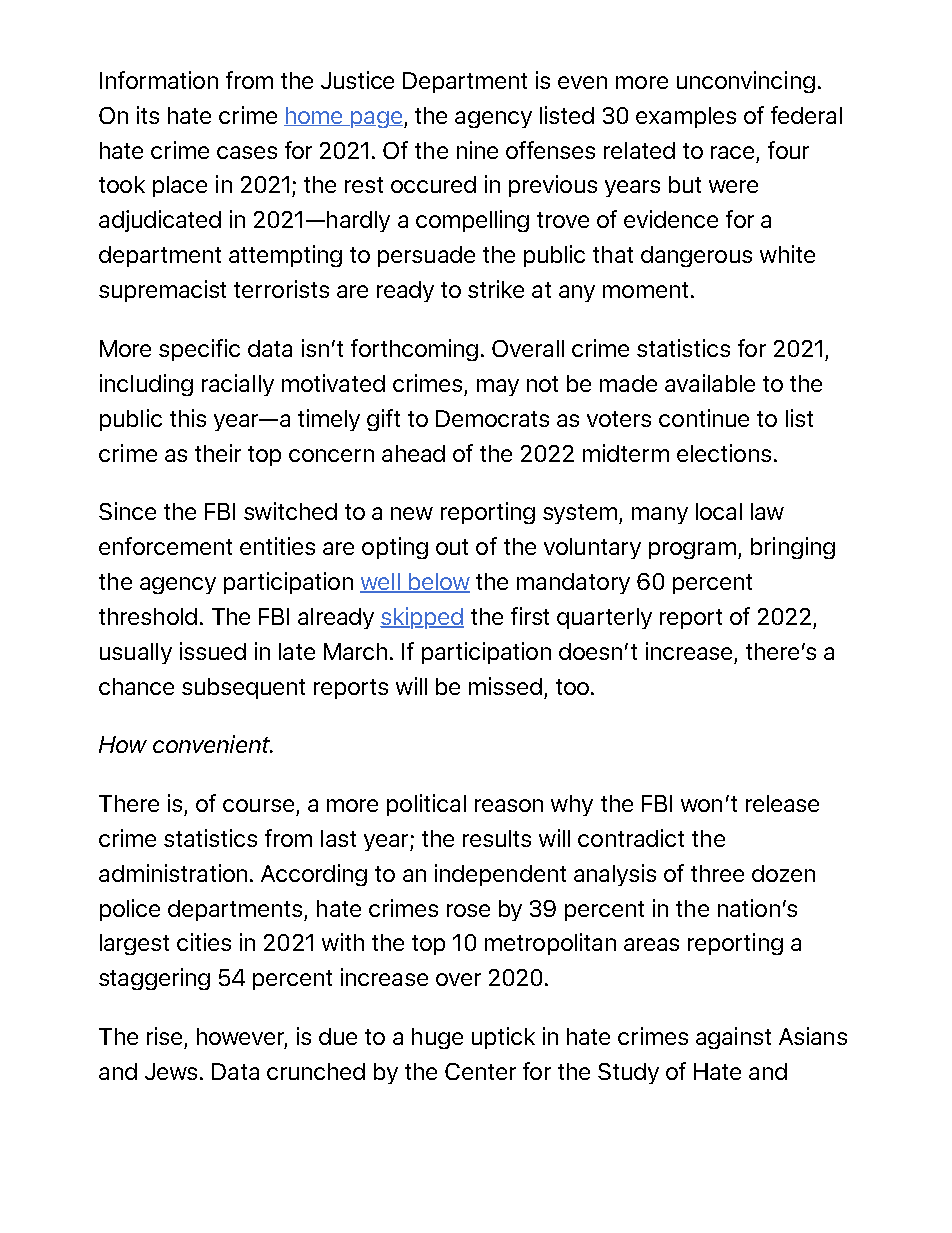 The image size is (952, 1233). What do you see at coordinates (746, 82) in the screenshot?
I see `unconvincing` at bounding box center [746, 82].
